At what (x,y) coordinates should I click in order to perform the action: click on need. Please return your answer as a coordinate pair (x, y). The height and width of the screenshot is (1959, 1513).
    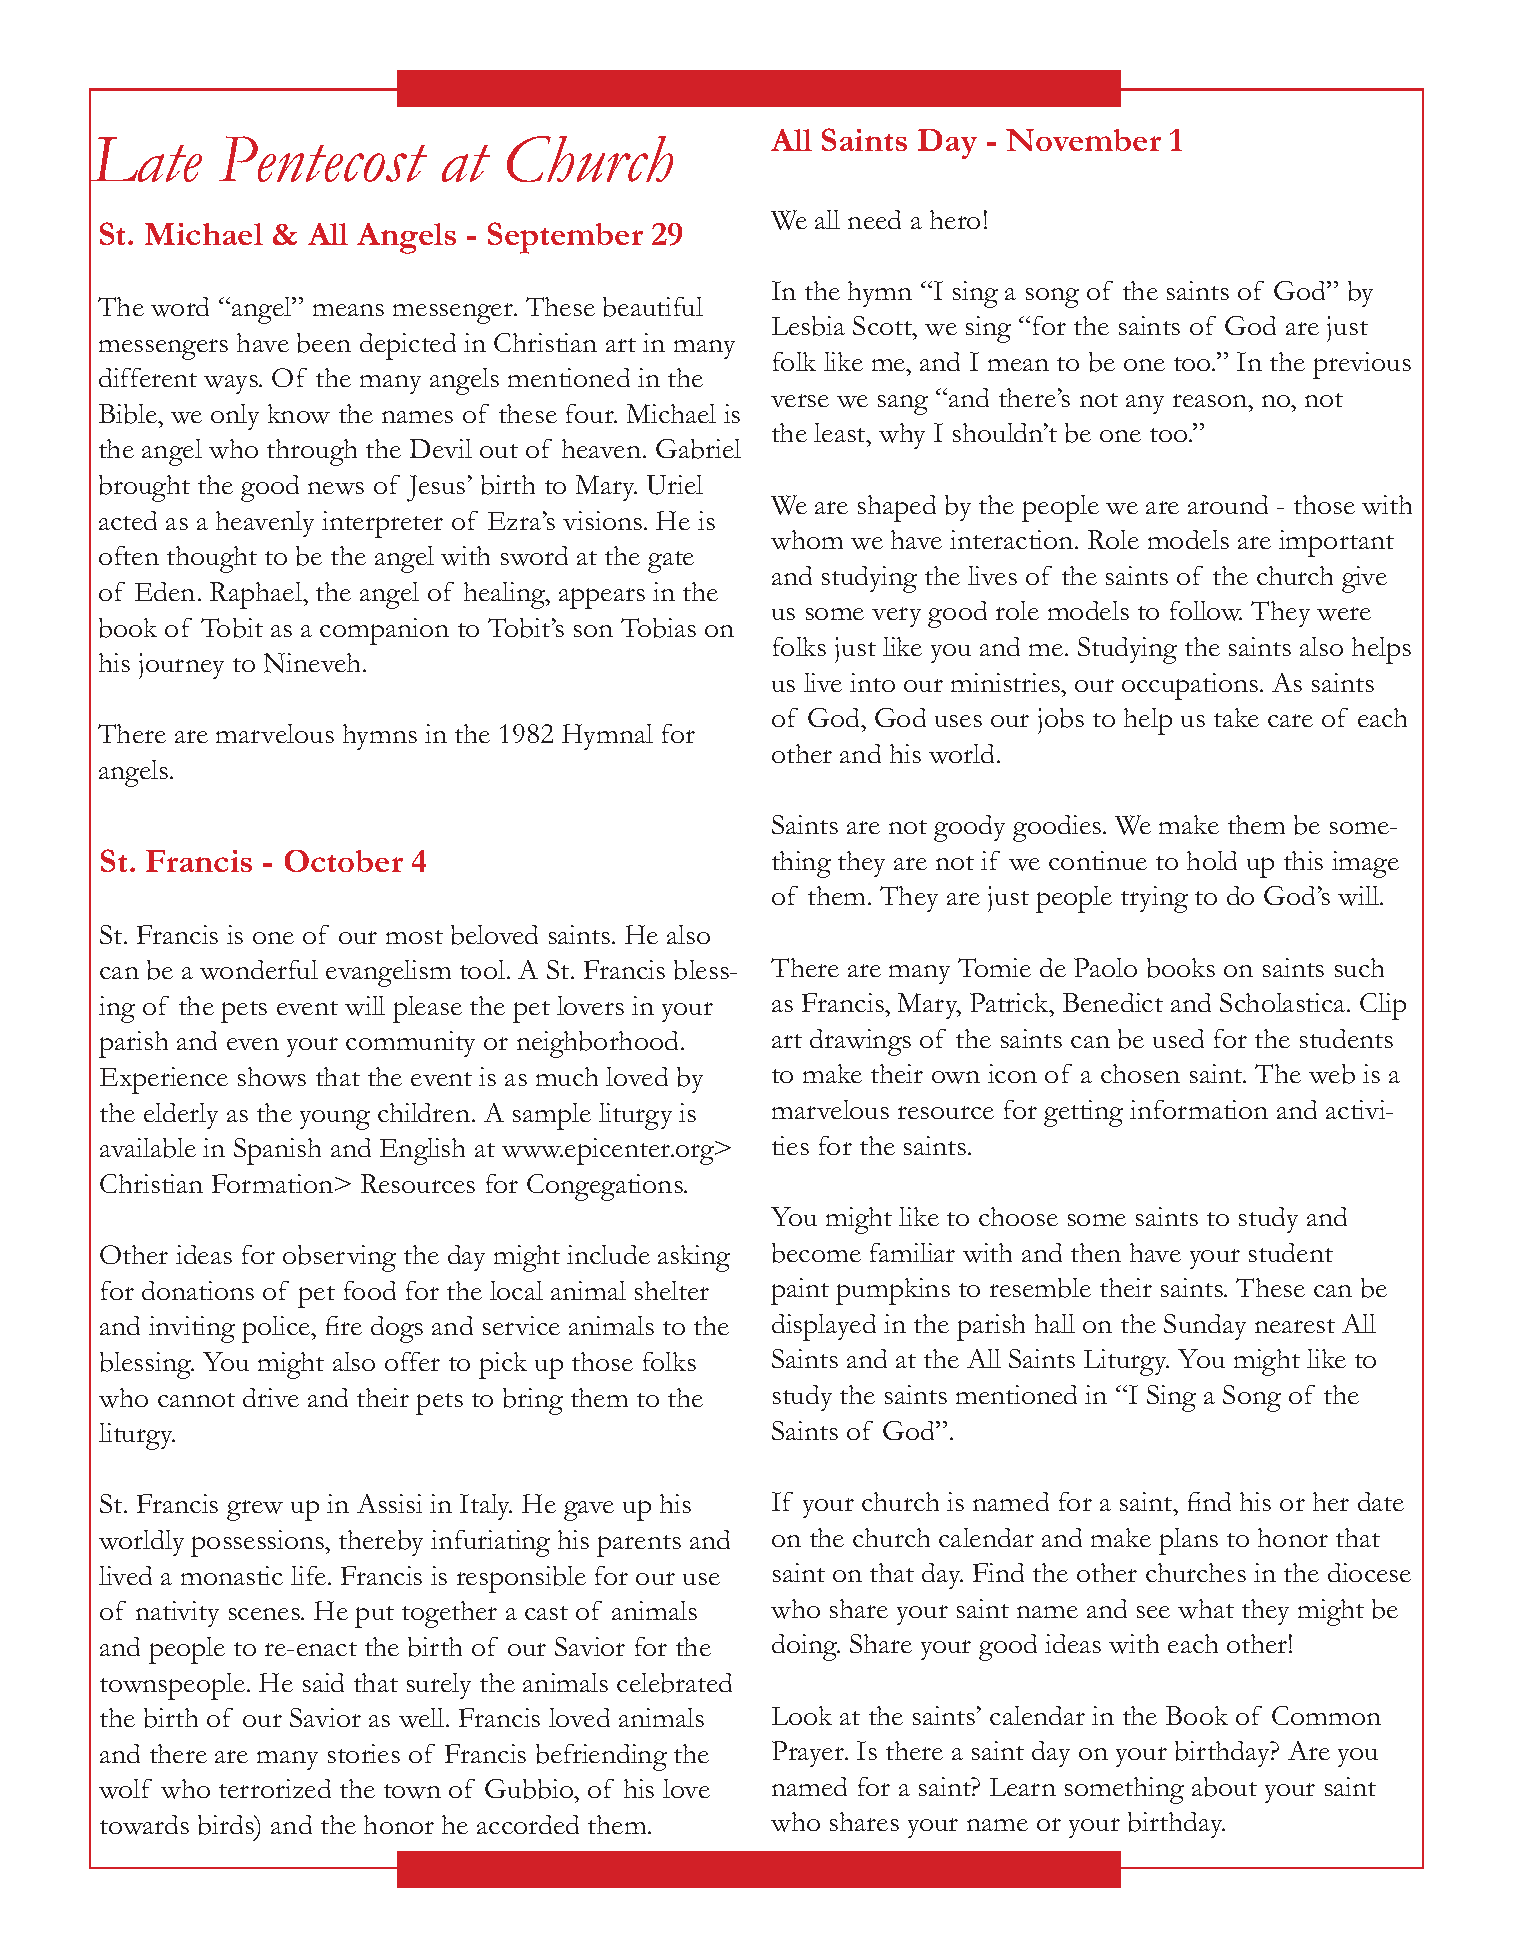
    Looking at the image, I should click on (874, 219).
